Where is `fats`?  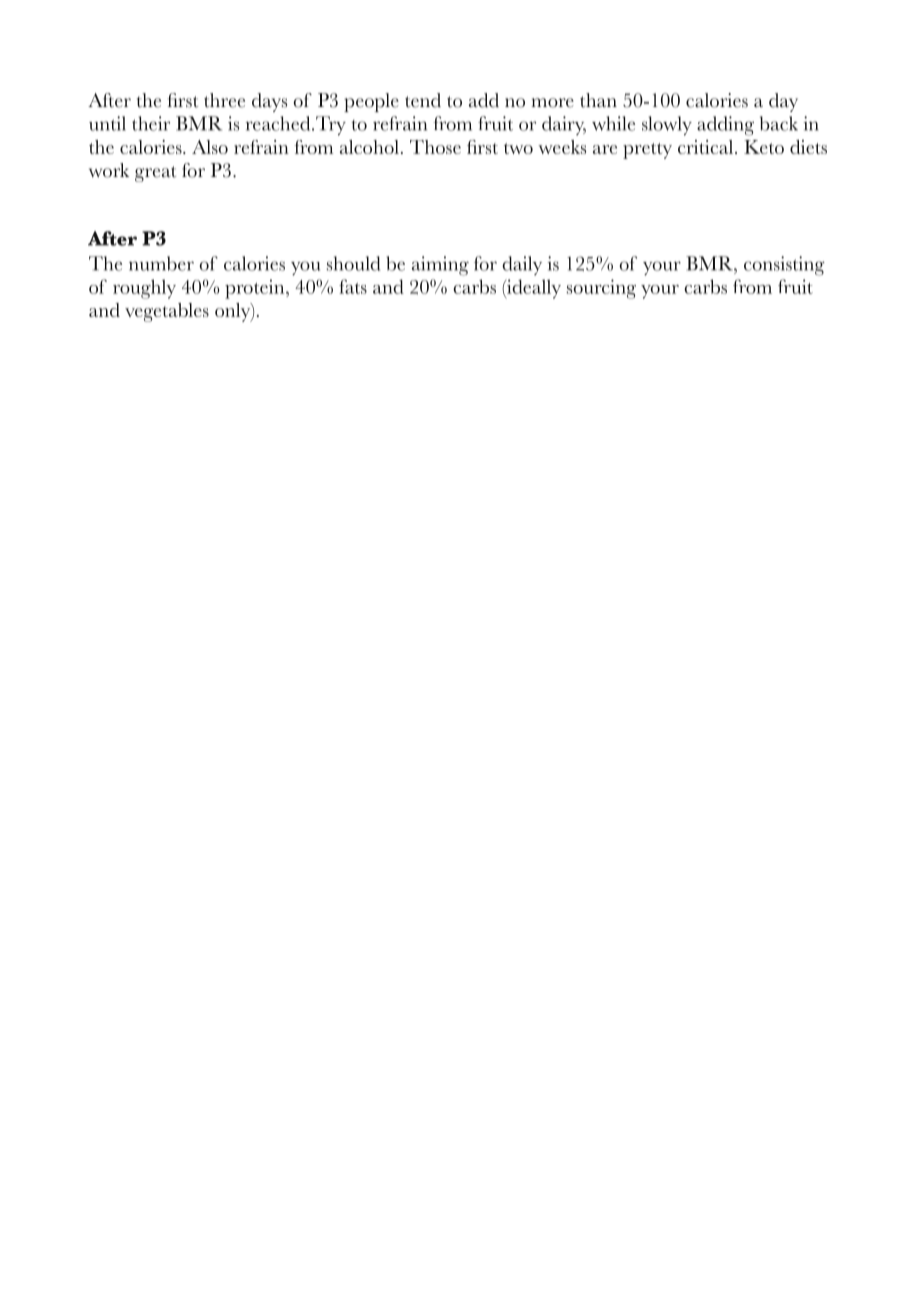
fats is located at coordinates (353, 286).
